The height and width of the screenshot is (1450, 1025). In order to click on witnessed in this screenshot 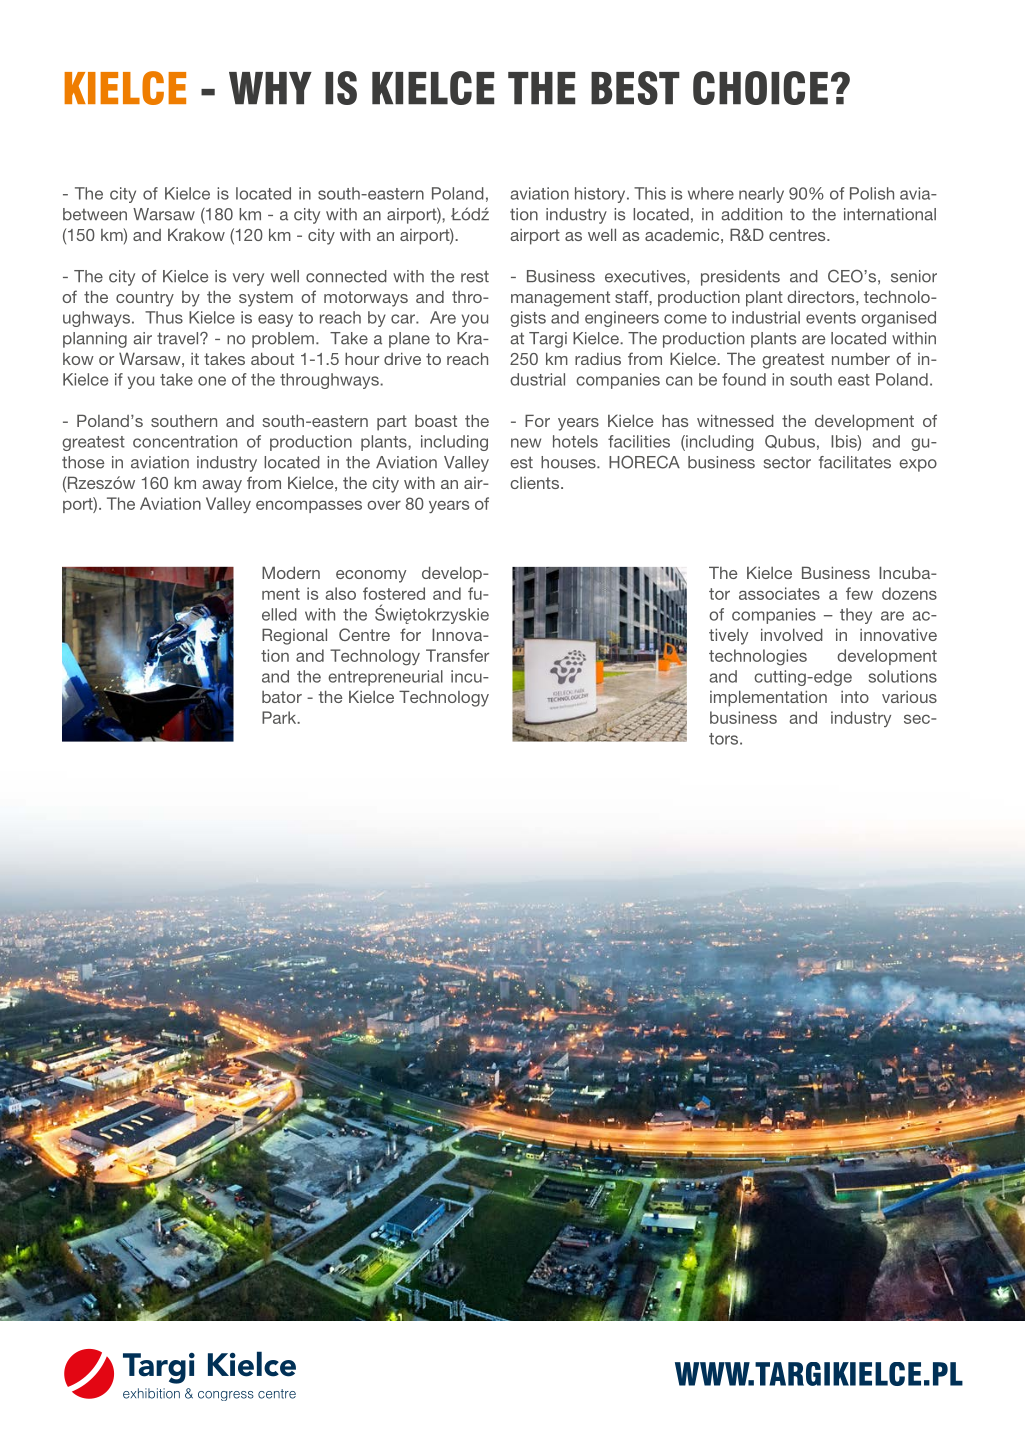, I will do `click(735, 420)`.
